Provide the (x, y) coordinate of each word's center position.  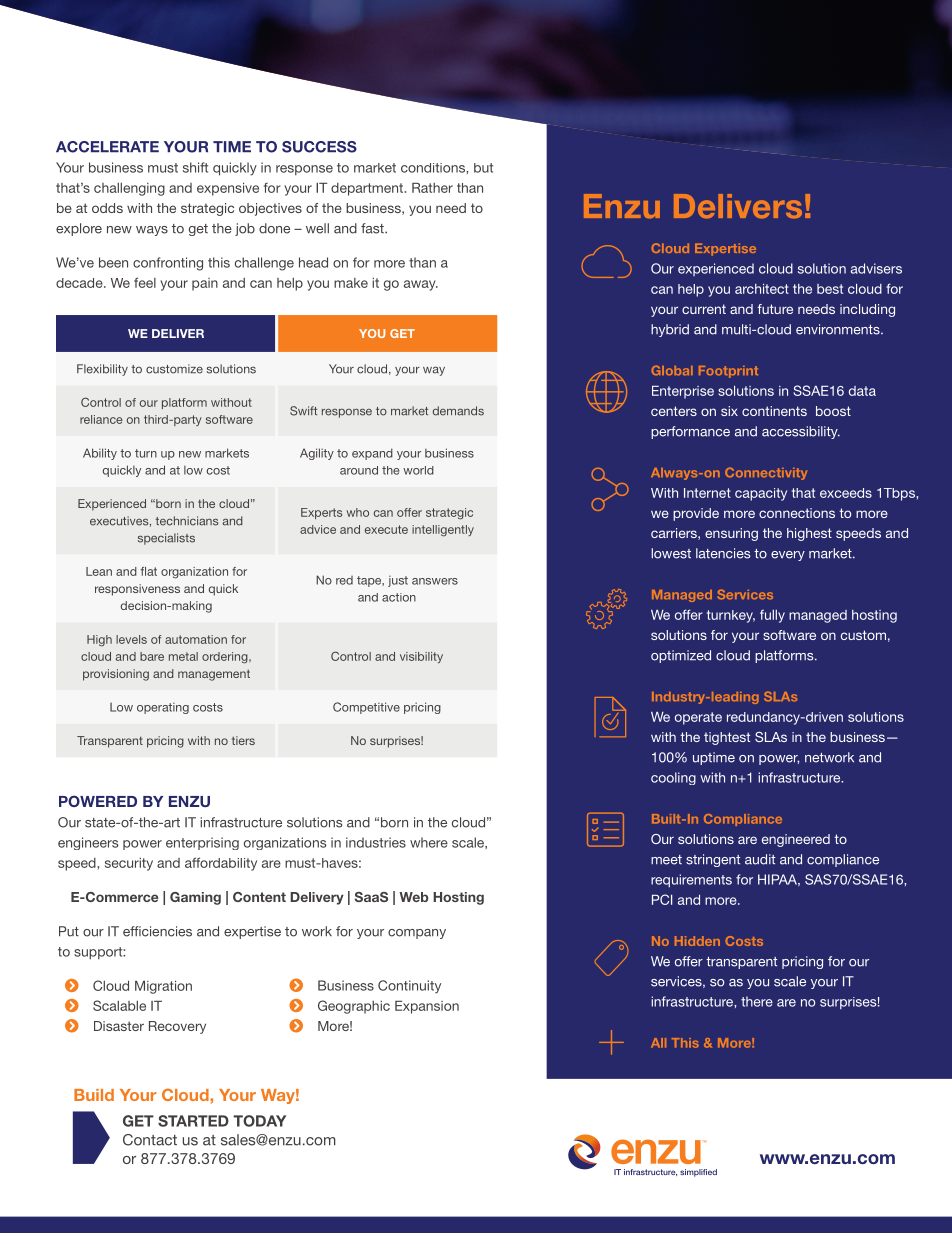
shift (195, 167)
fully (772, 616)
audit (760, 859)
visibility (421, 657)
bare (152, 656)
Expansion (427, 1007)
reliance (101, 419)
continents (774, 411)
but (483, 168)
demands (458, 411)
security (129, 864)
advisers (876, 268)
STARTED (193, 1121)
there (757, 1001)
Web (414, 897)
